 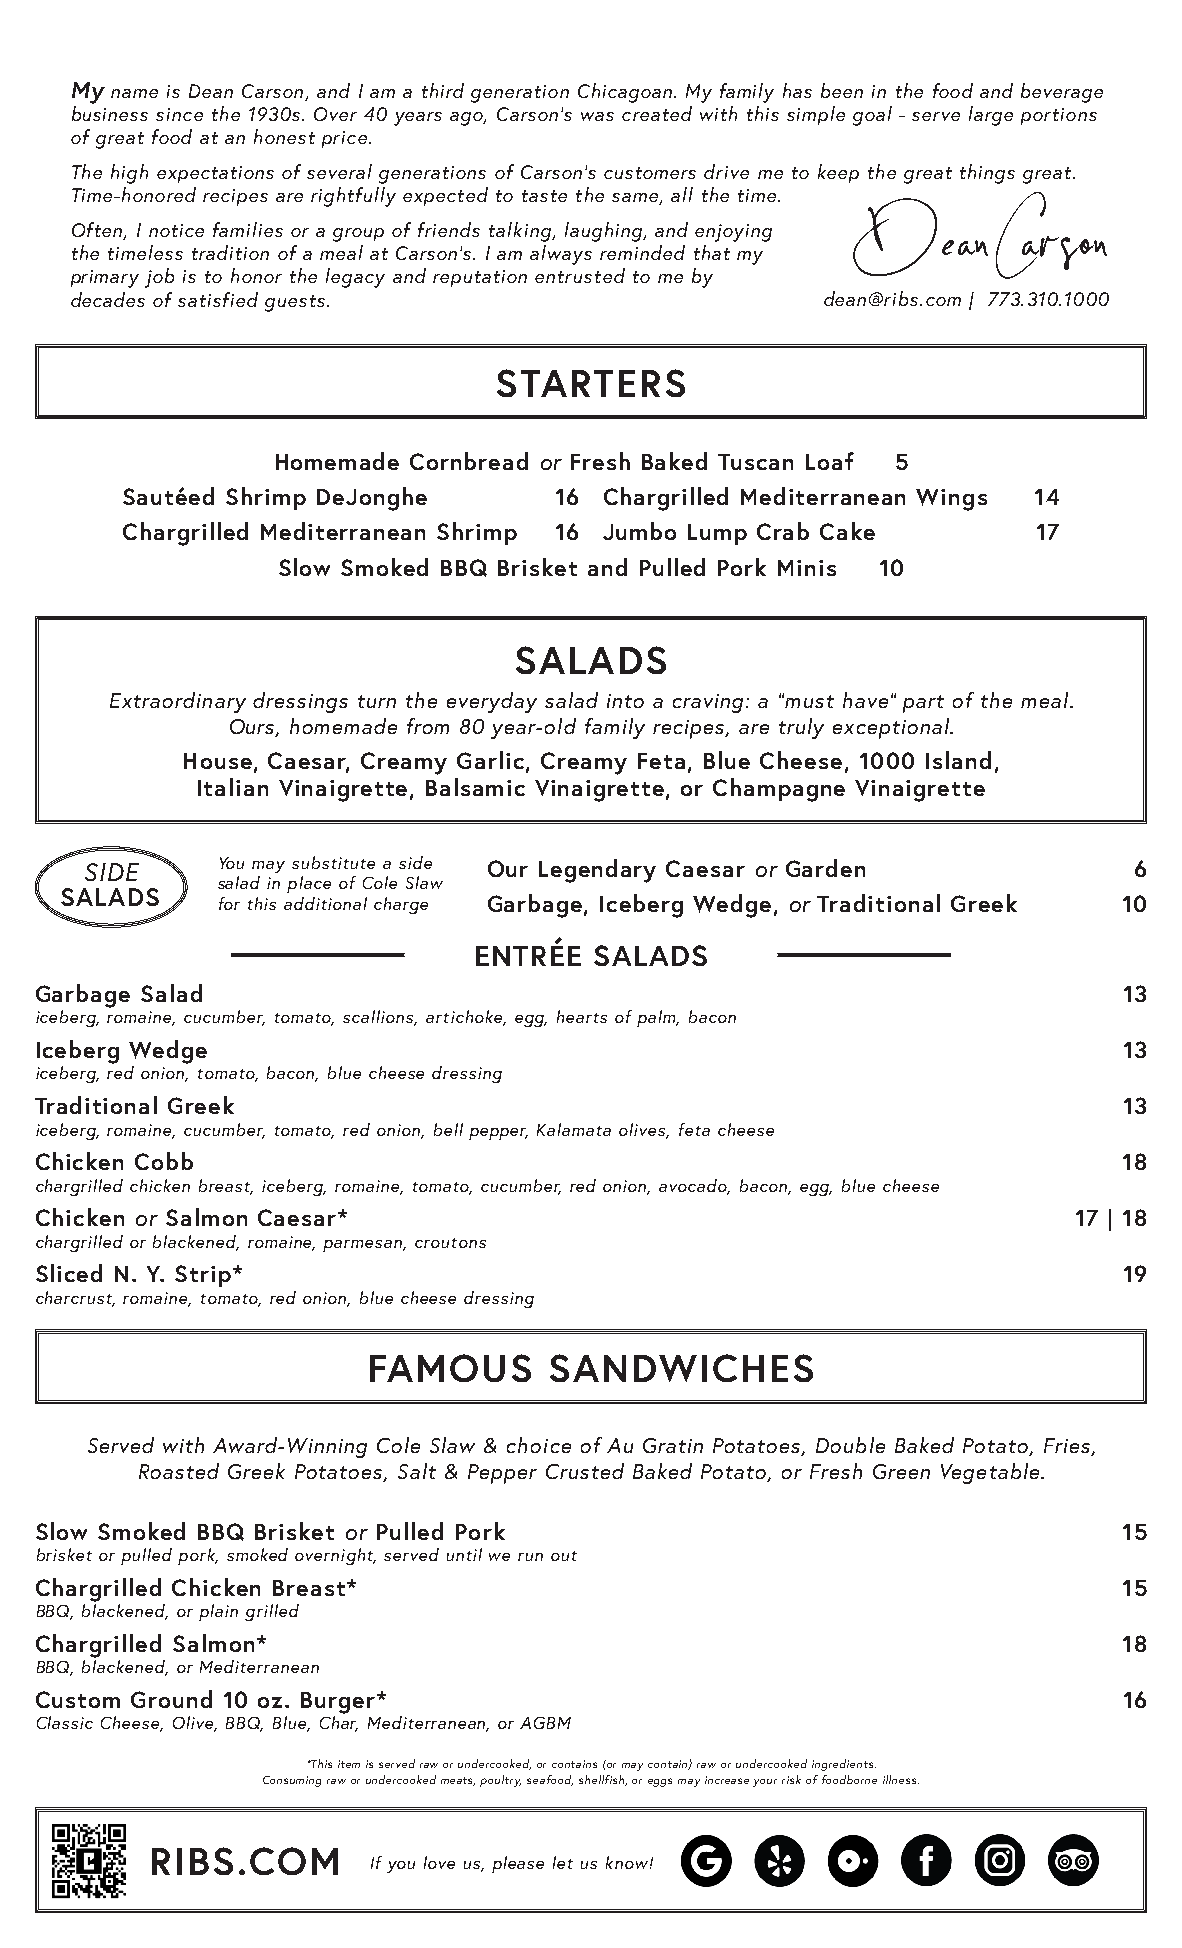 What do you see at coordinates (597, 116) in the screenshot?
I see `was` at bounding box center [597, 116].
